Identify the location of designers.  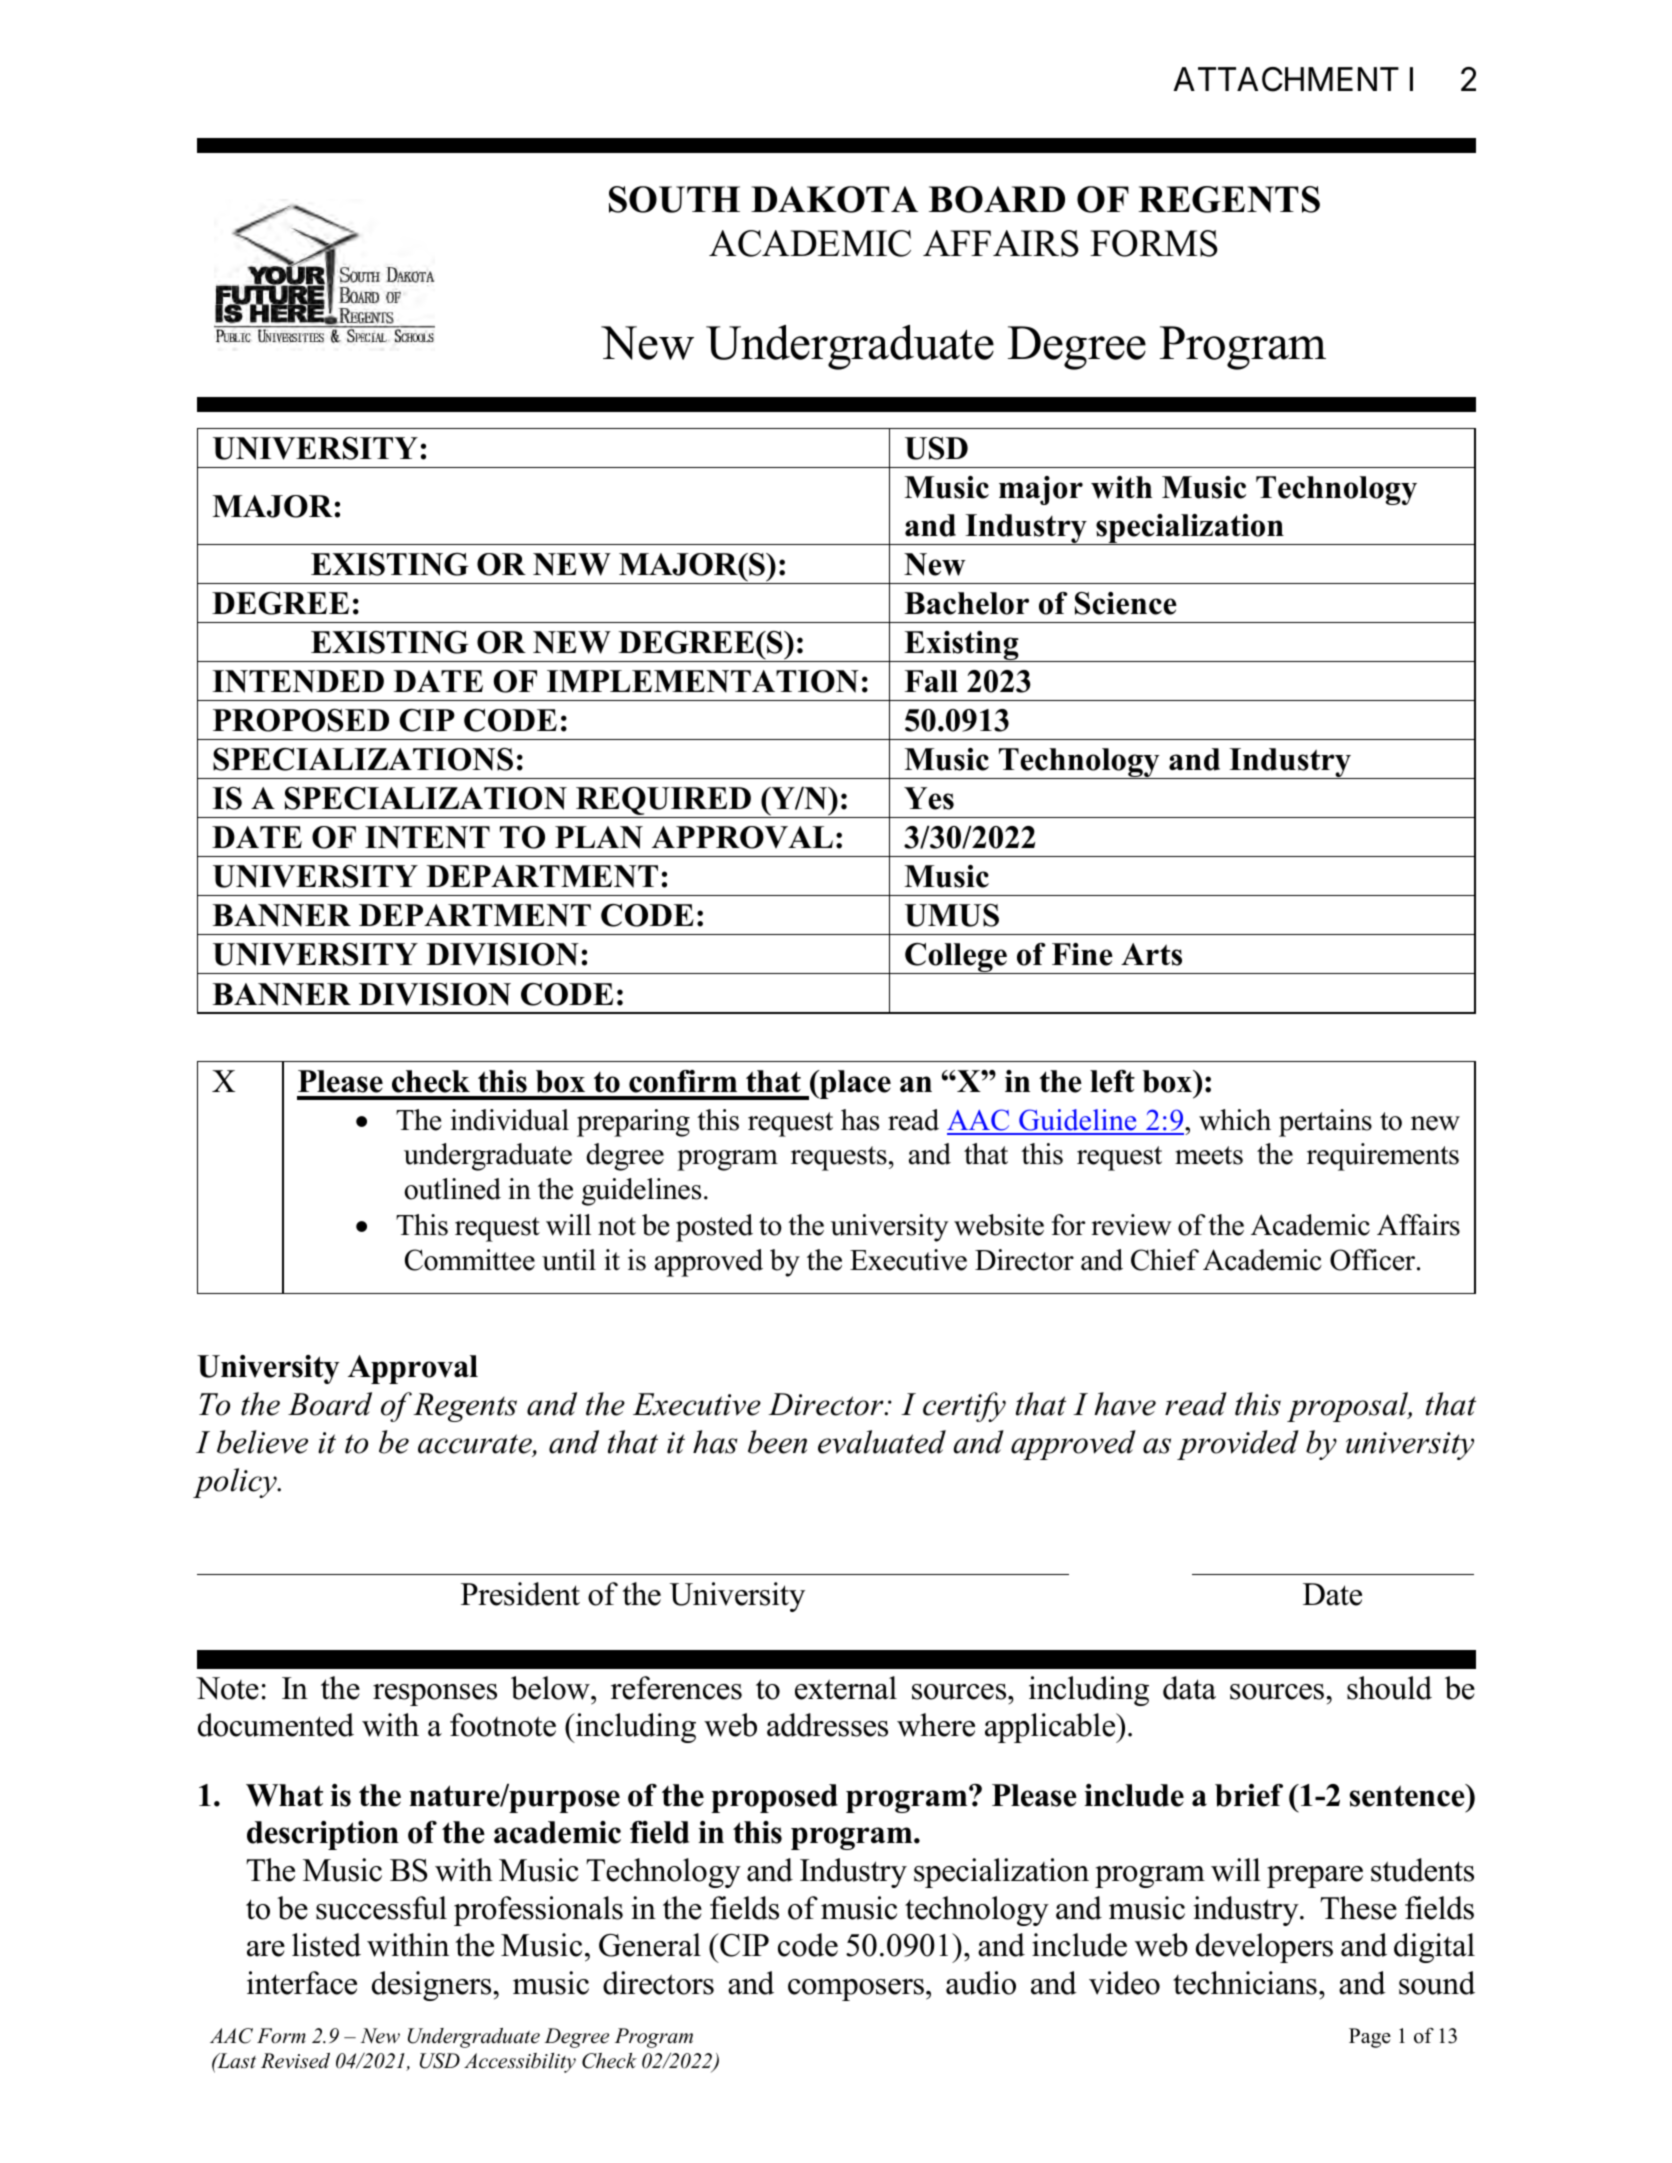
(433, 1986).
